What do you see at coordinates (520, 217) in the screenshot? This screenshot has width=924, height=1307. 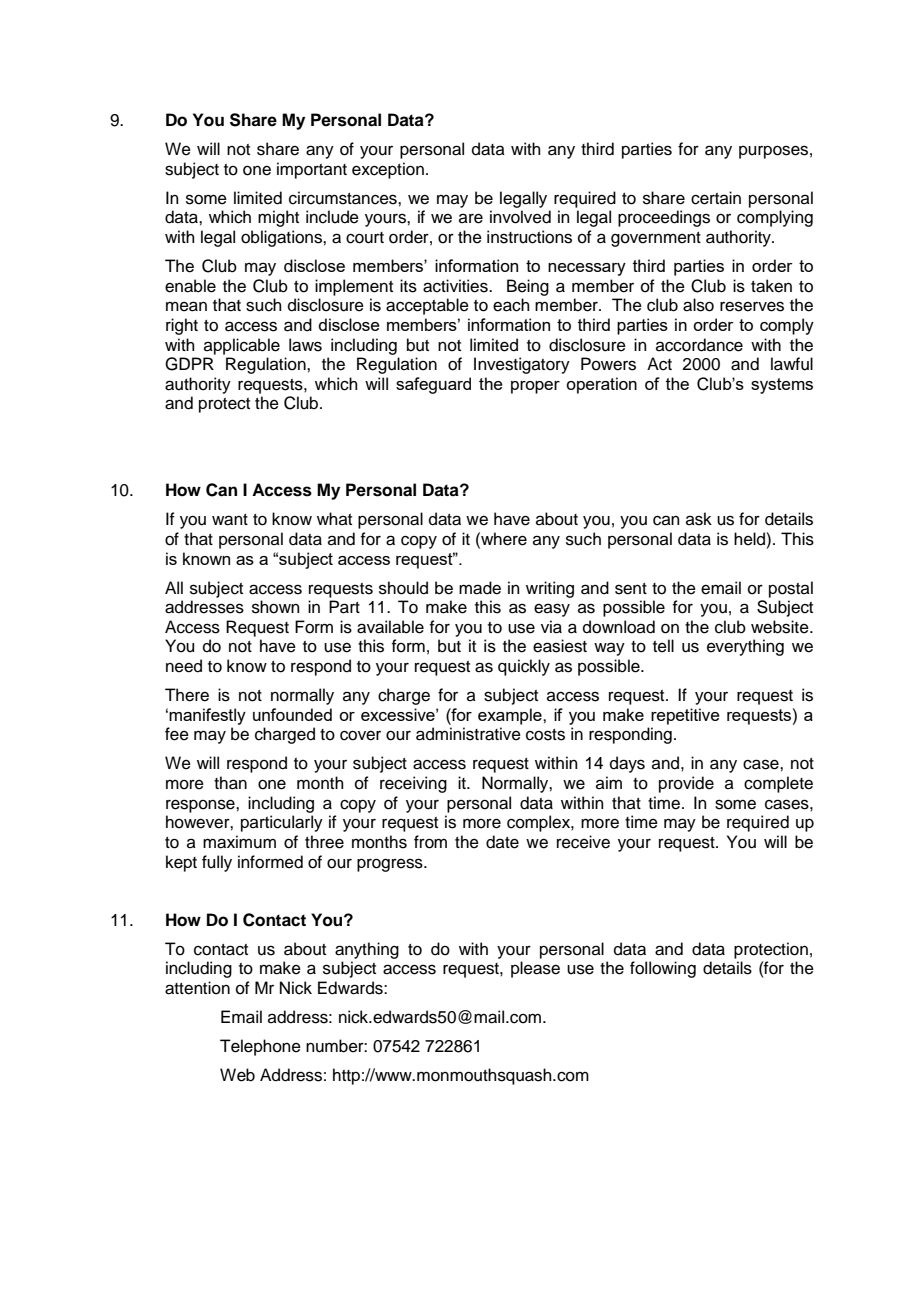 I see `involved` at bounding box center [520, 217].
